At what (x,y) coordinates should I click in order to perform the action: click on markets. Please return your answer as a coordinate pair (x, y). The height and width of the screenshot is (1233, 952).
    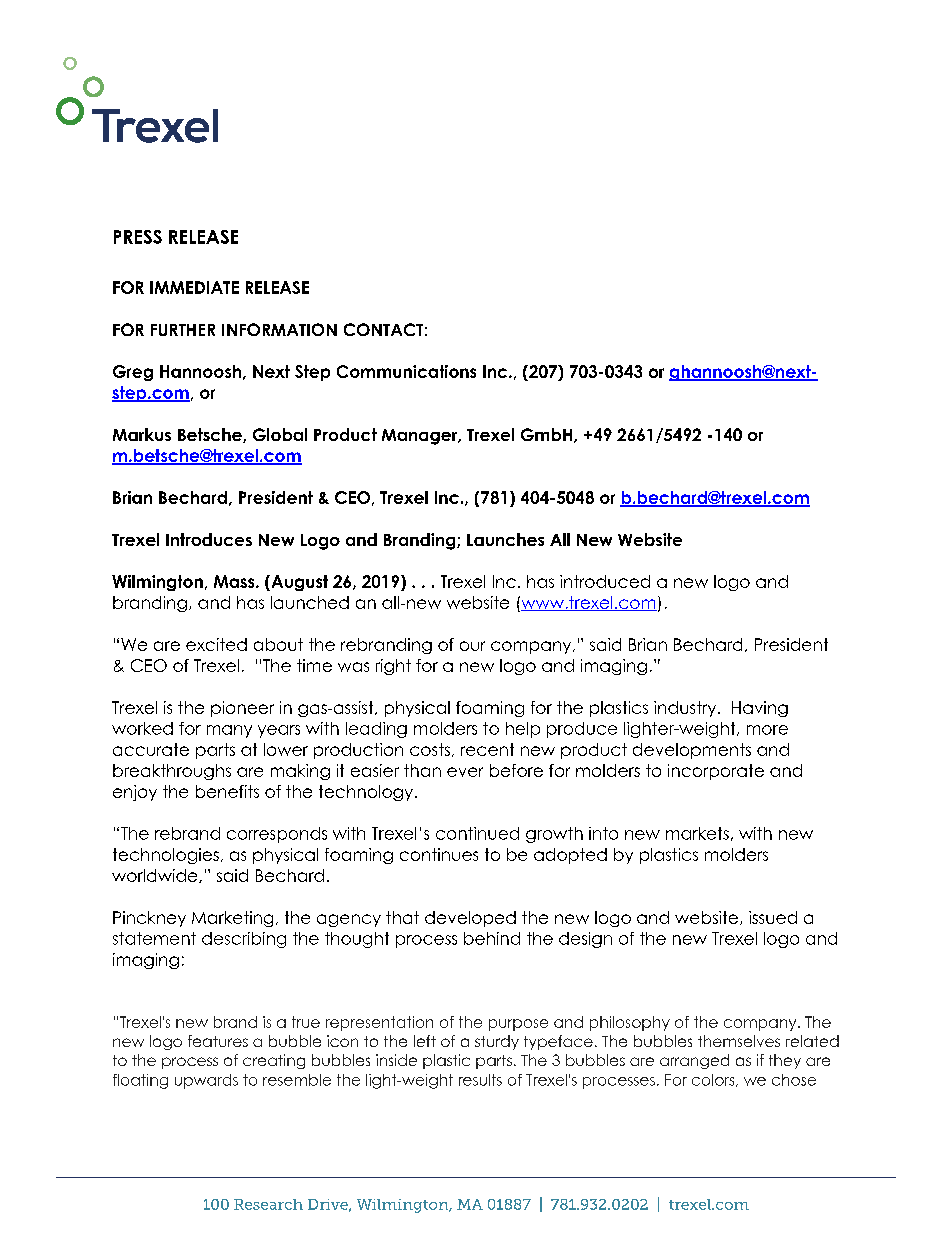
    Looking at the image, I should click on (697, 833).
